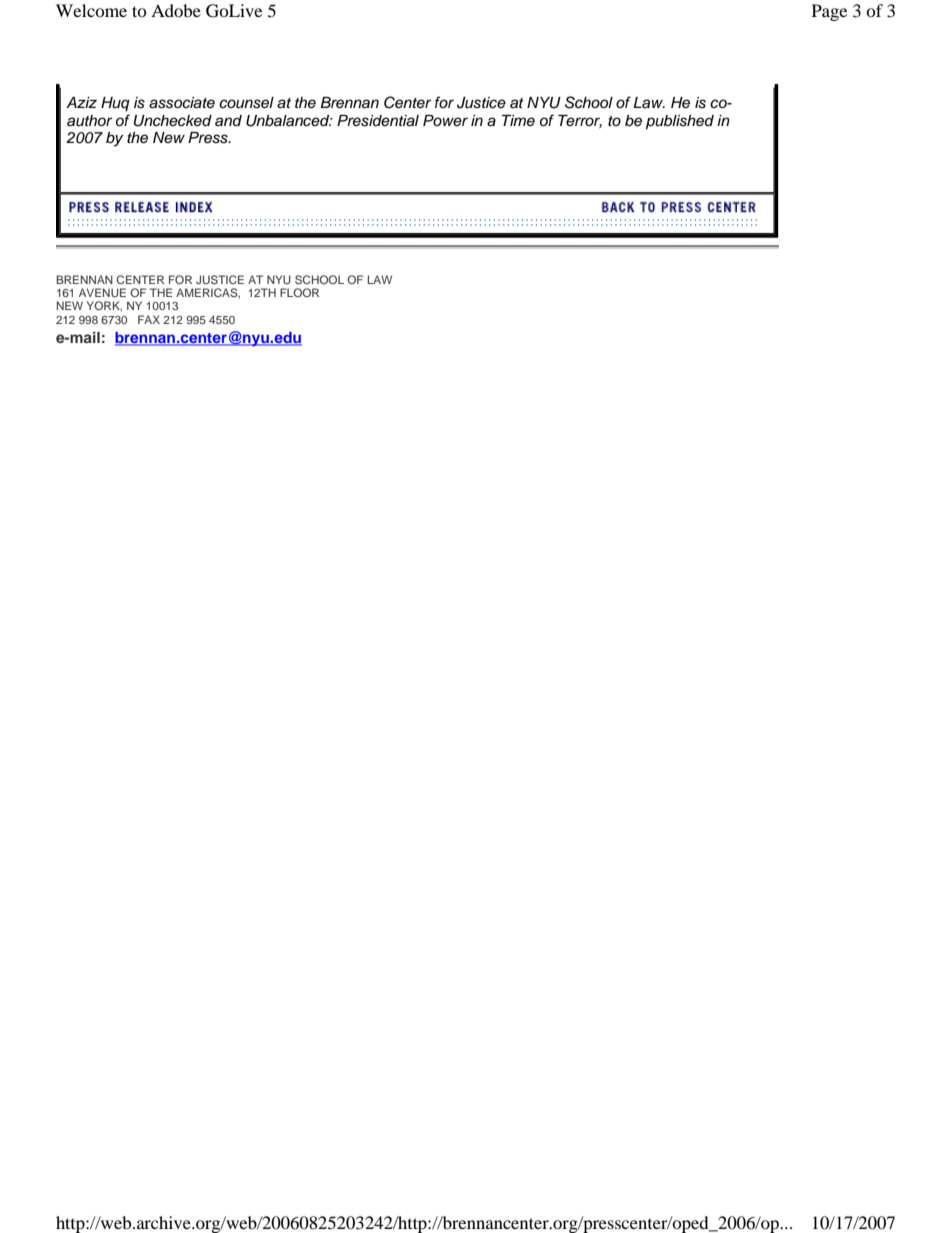 The height and width of the page is (1233, 952). I want to click on Welcome, so click(91, 10).
